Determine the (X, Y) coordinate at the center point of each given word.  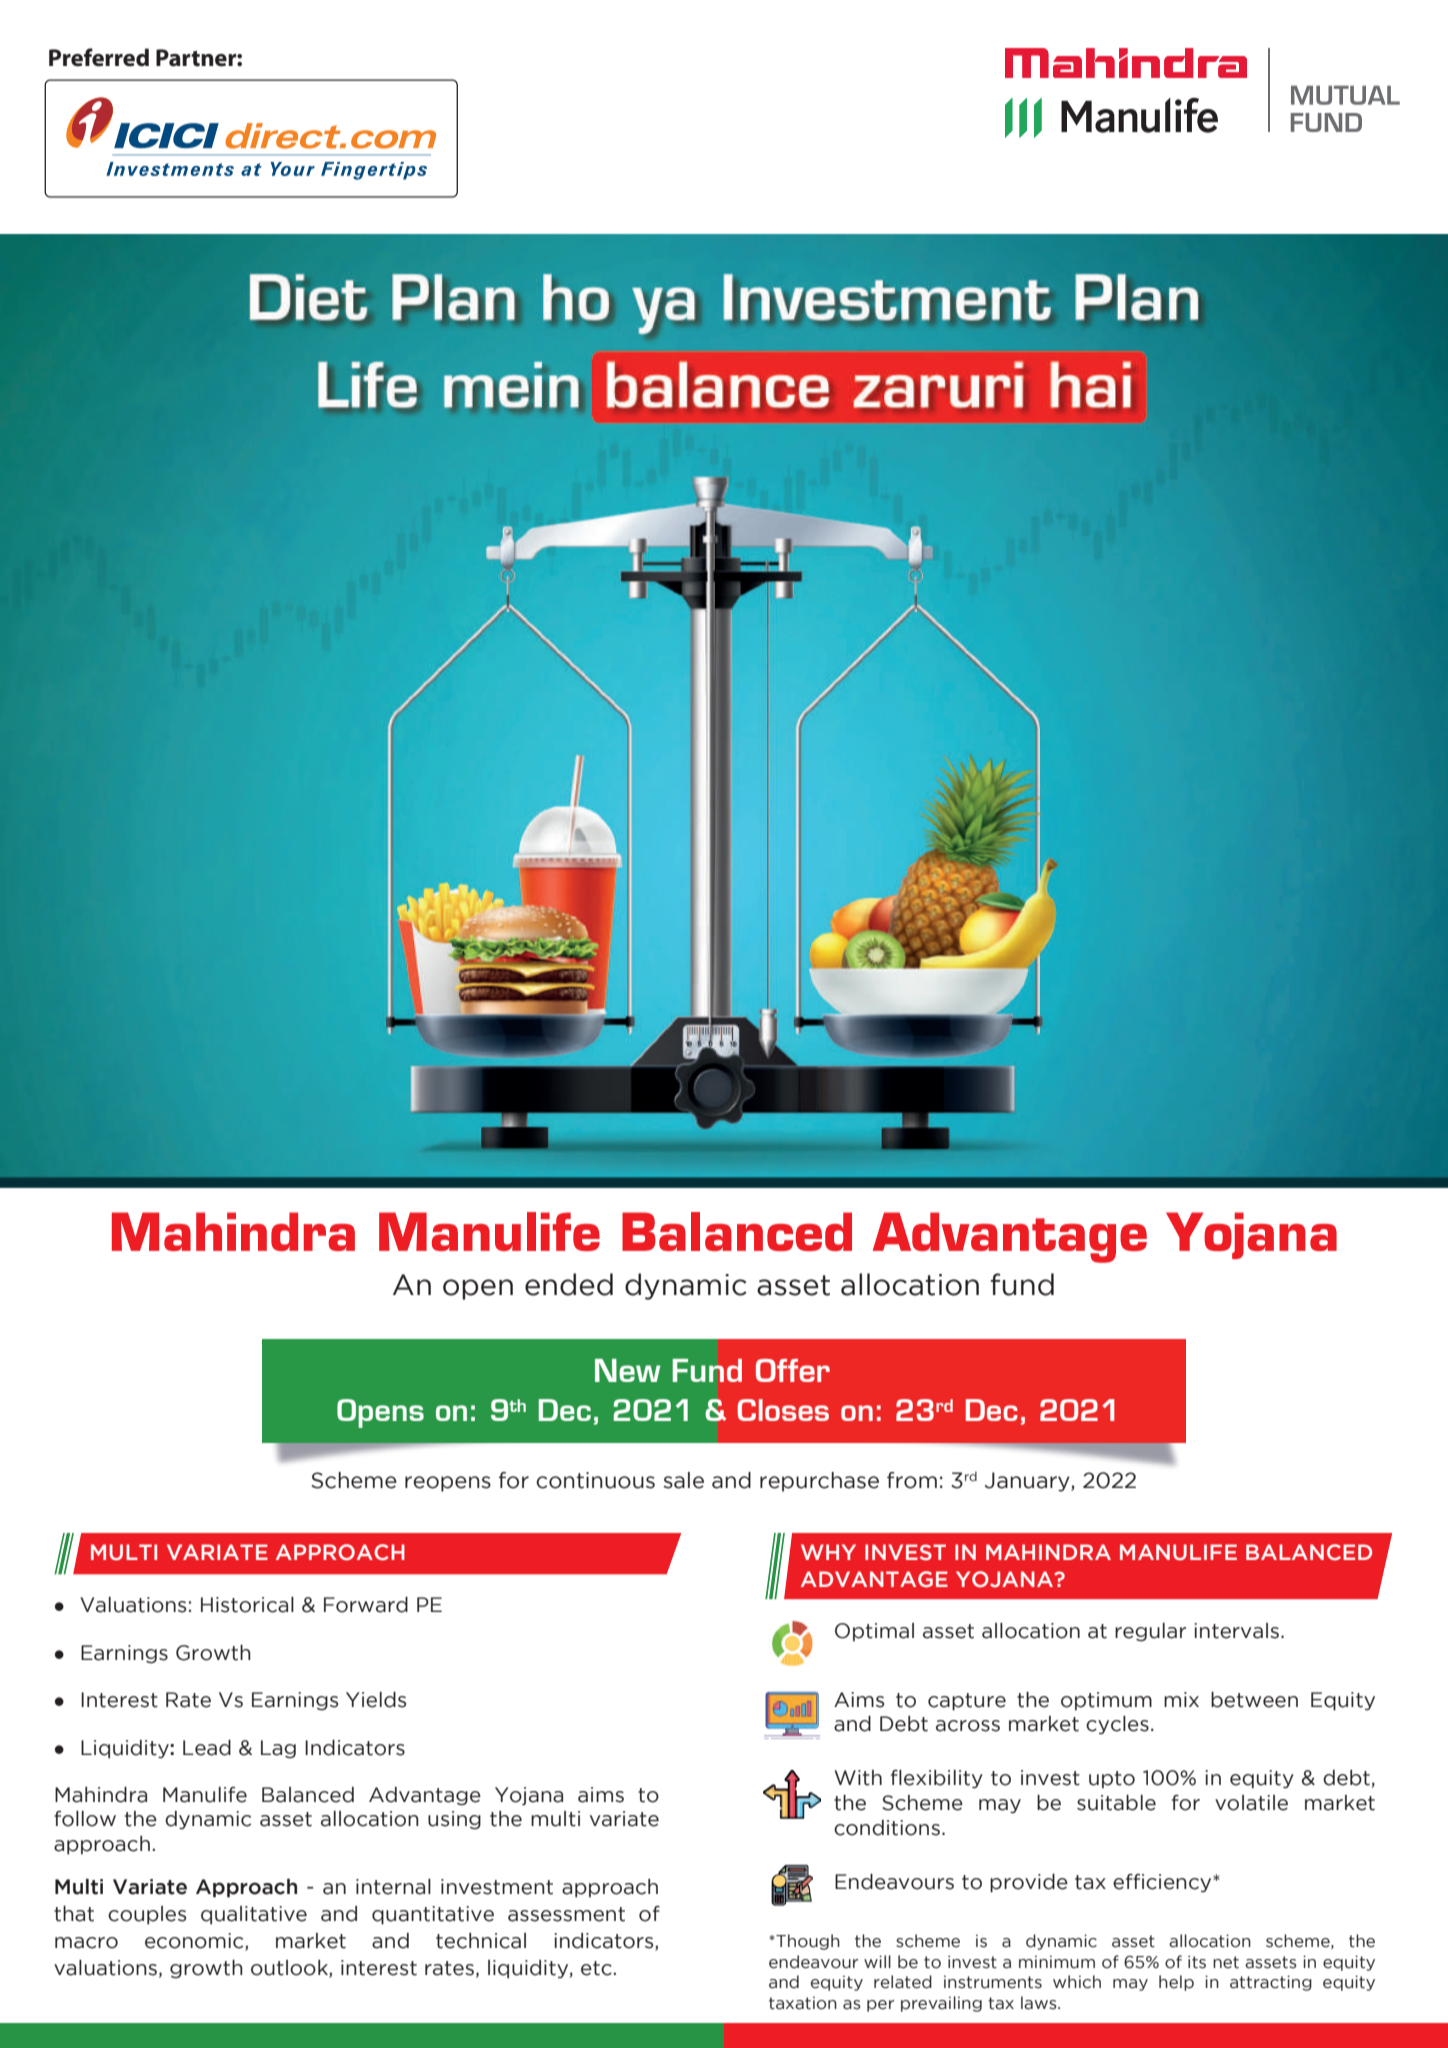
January (1028, 1482)
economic (195, 1942)
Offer (793, 1370)
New (627, 1370)
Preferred (99, 57)
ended (569, 1284)
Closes (783, 1410)
